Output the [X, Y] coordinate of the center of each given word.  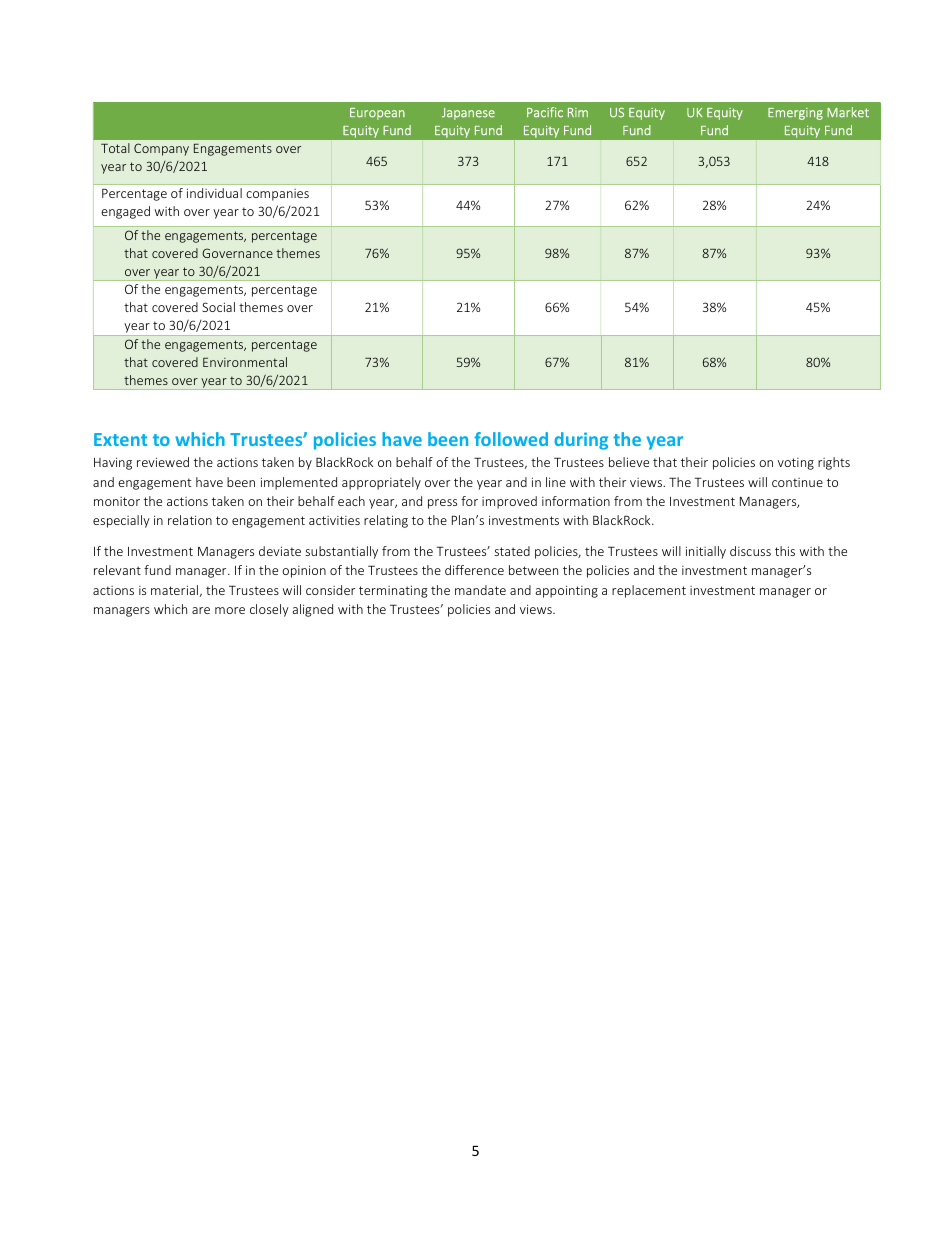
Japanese [468, 114]
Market [848, 112]
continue [797, 482]
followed [511, 439]
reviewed [163, 462]
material [174, 590]
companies [277, 195]
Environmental [245, 362]
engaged [125, 212]
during [581, 441]
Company [161, 149]
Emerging [795, 114]
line [556, 482]
